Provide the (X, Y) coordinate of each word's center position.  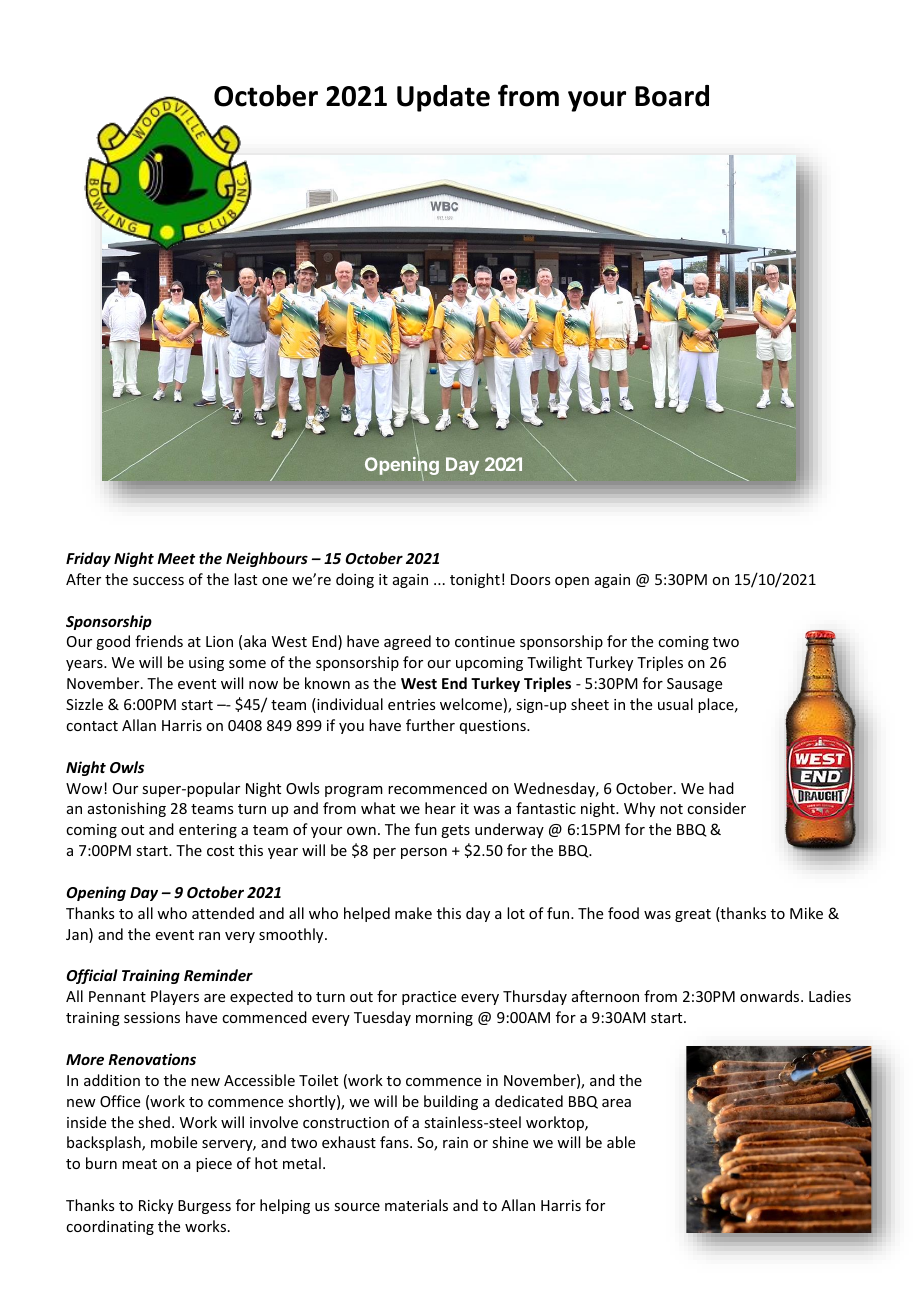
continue (485, 641)
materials (416, 1205)
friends (159, 641)
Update (443, 98)
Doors (530, 579)
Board (672, 96)
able (621, 1142)
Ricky (156, 1206)
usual (675, 704)
